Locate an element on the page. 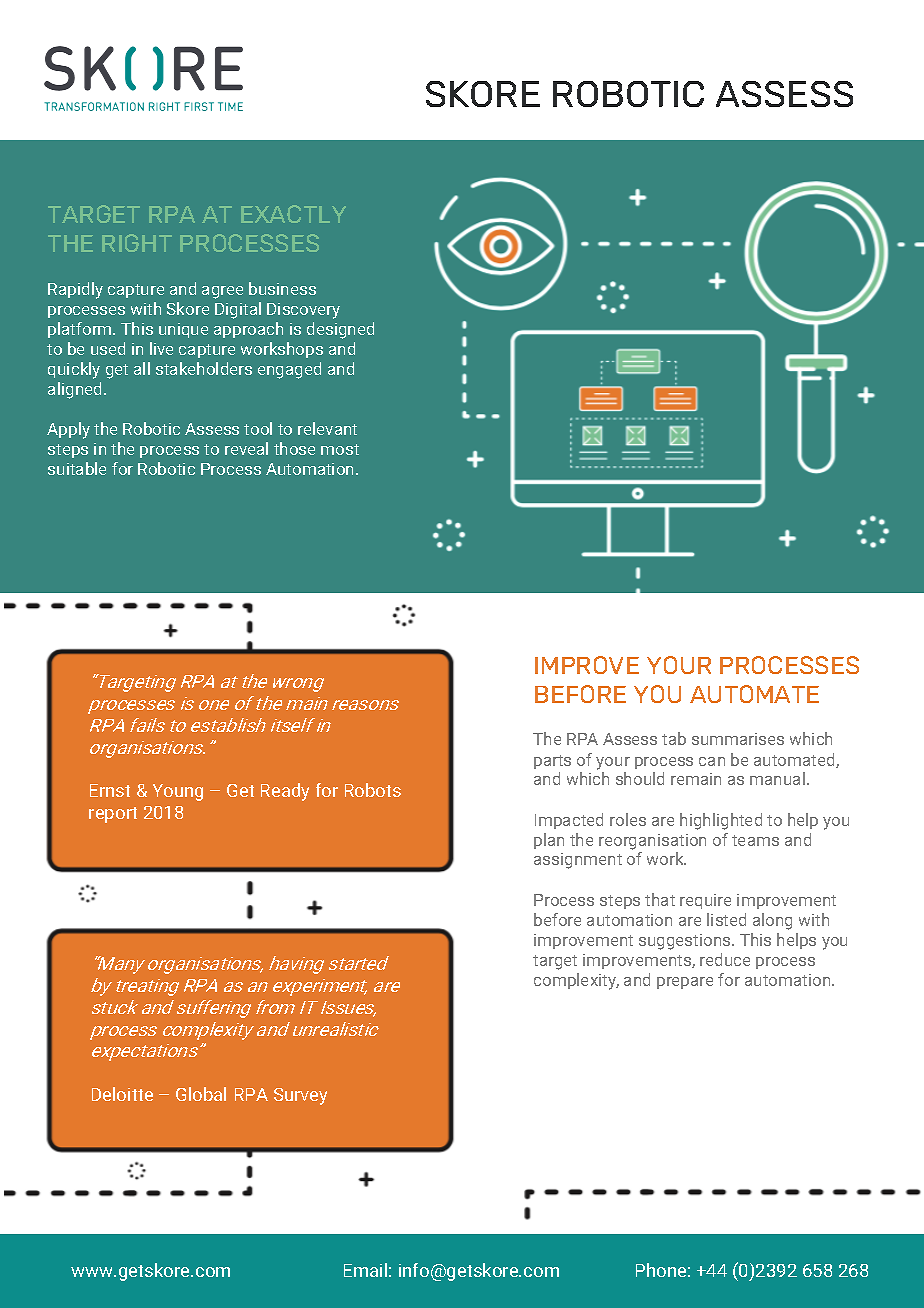 The image size is (924, 1308). Young is located at coordinates (178, 792).
